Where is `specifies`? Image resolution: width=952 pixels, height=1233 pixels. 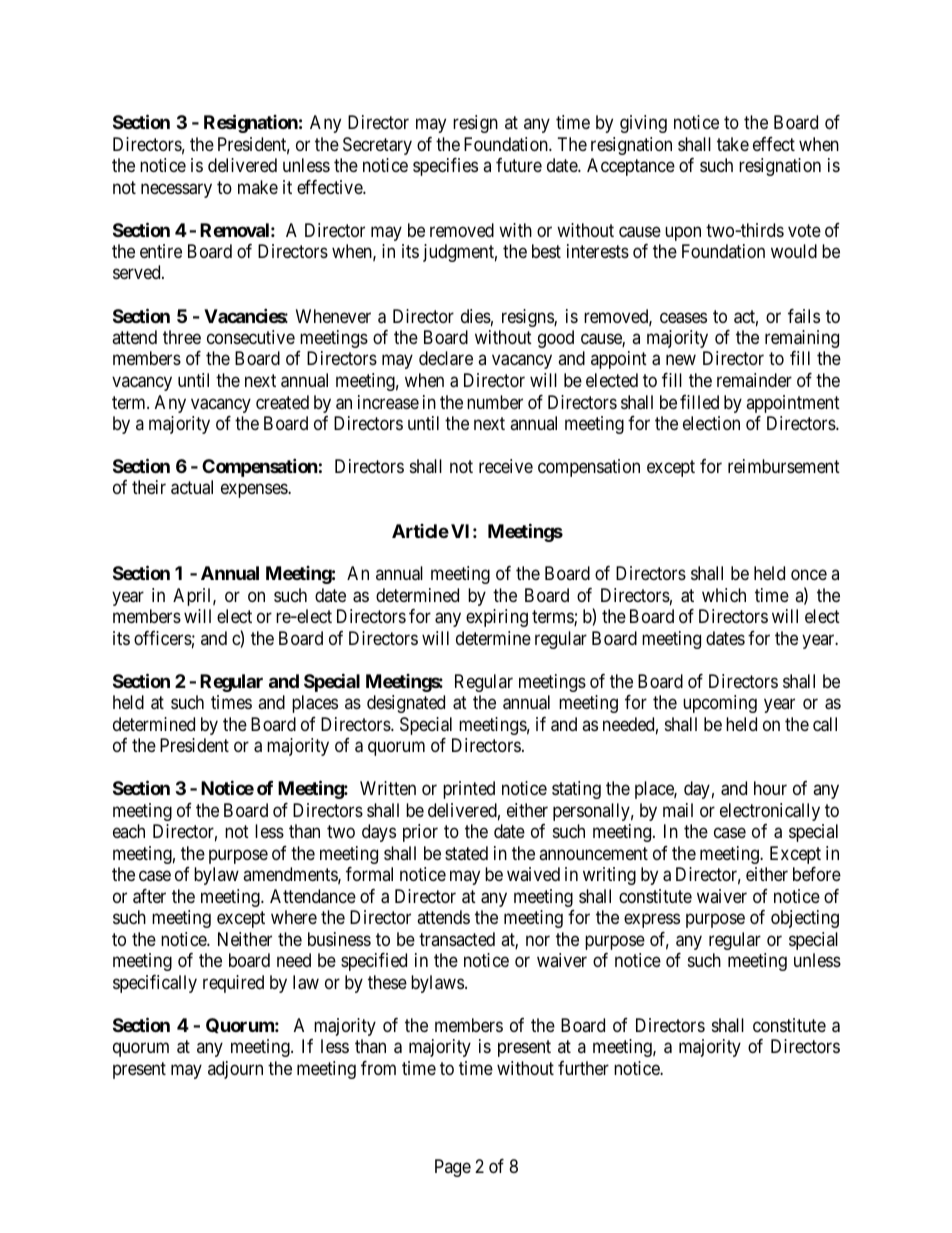
specifies is located at coordinates (445, 167).
